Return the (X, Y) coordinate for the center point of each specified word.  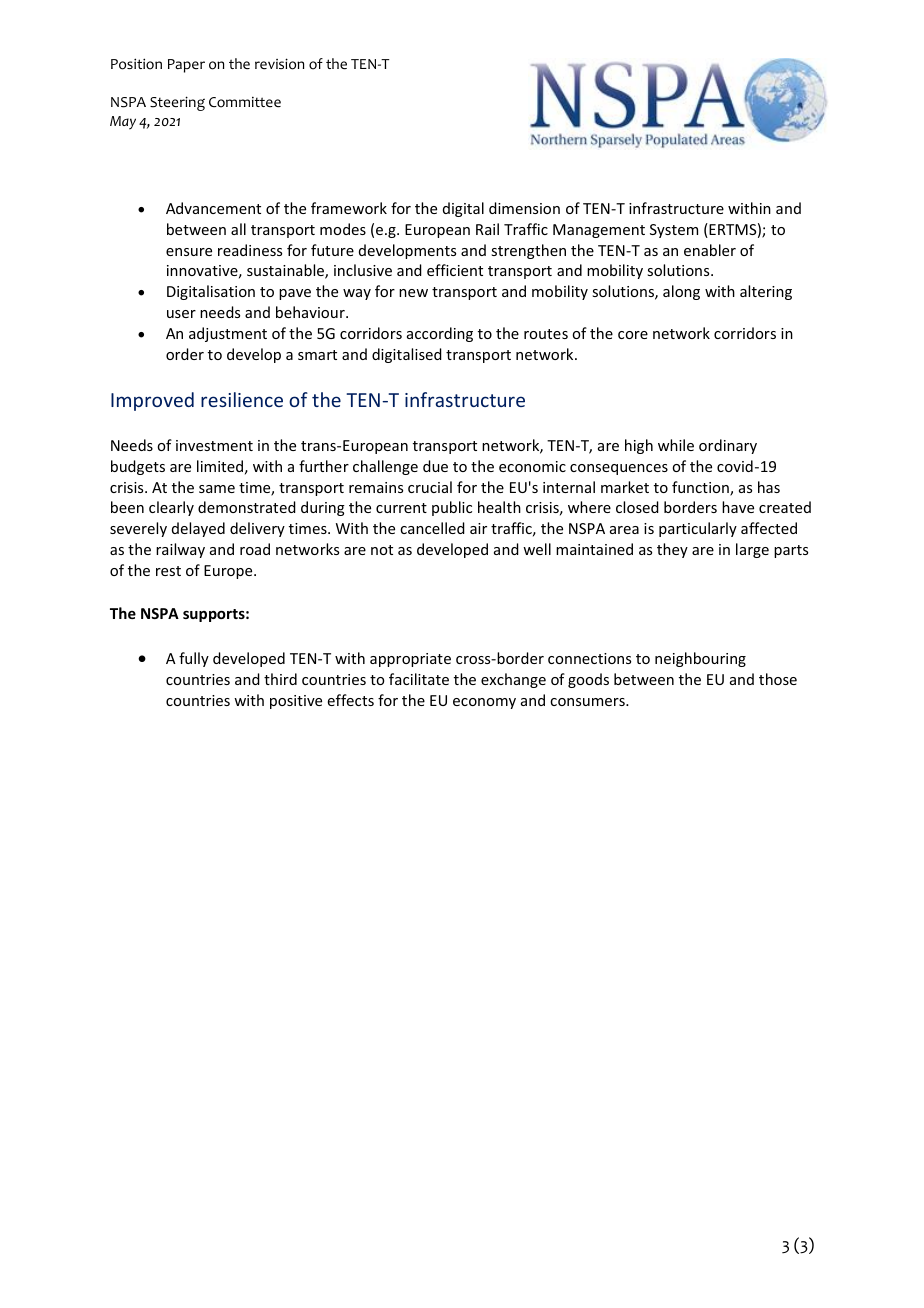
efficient (455, 270)
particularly (698, 529)
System (674, 231)
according (440, 334)
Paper (186, 66)
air (478, 528)
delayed (198, 529)
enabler (710, 250)
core (633, 335)
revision (279, 64)
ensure (189, 252)
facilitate (419, 679)
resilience (242, 399)
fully (194, 659)
